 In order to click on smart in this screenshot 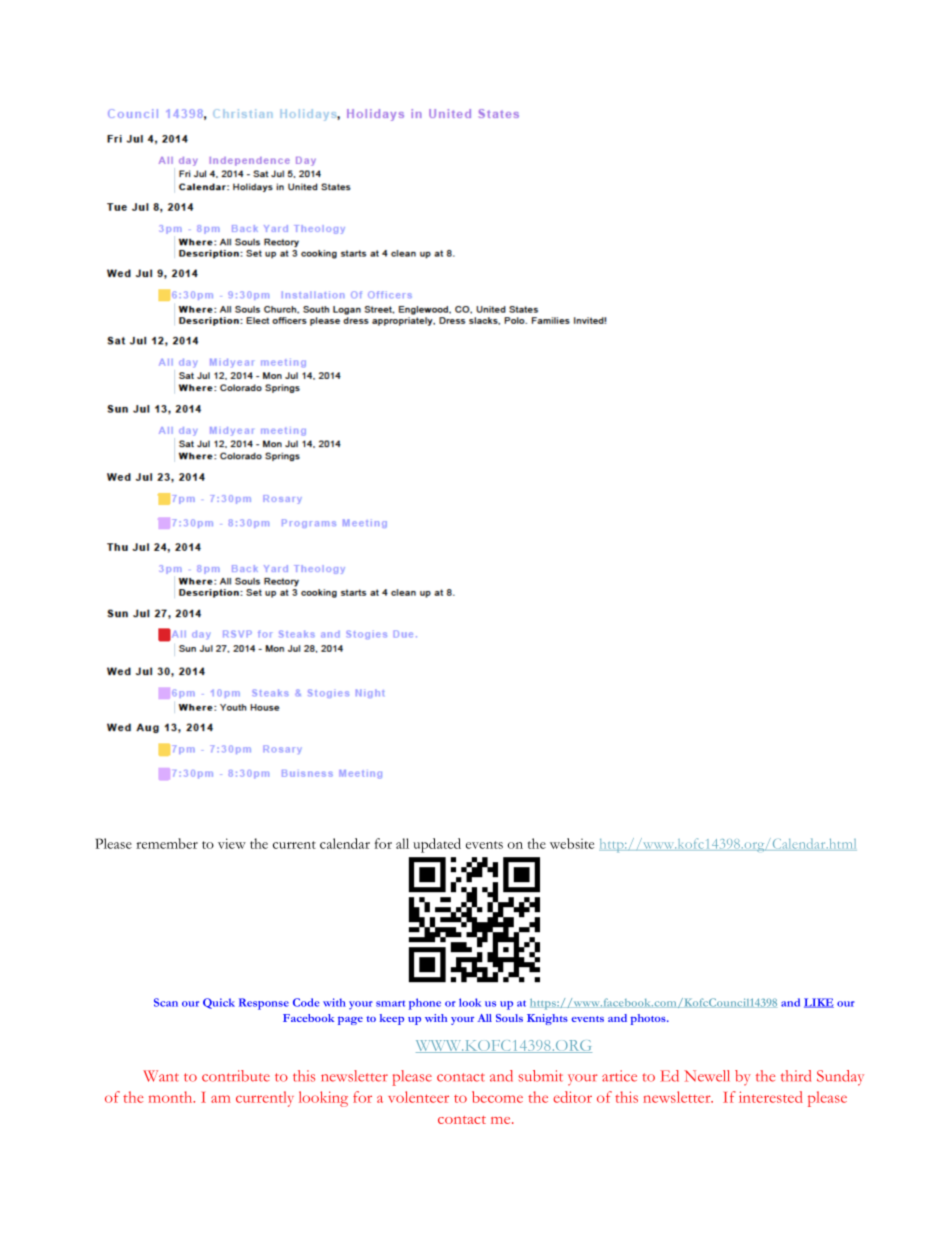, I will do `click(390, 1004)`.
